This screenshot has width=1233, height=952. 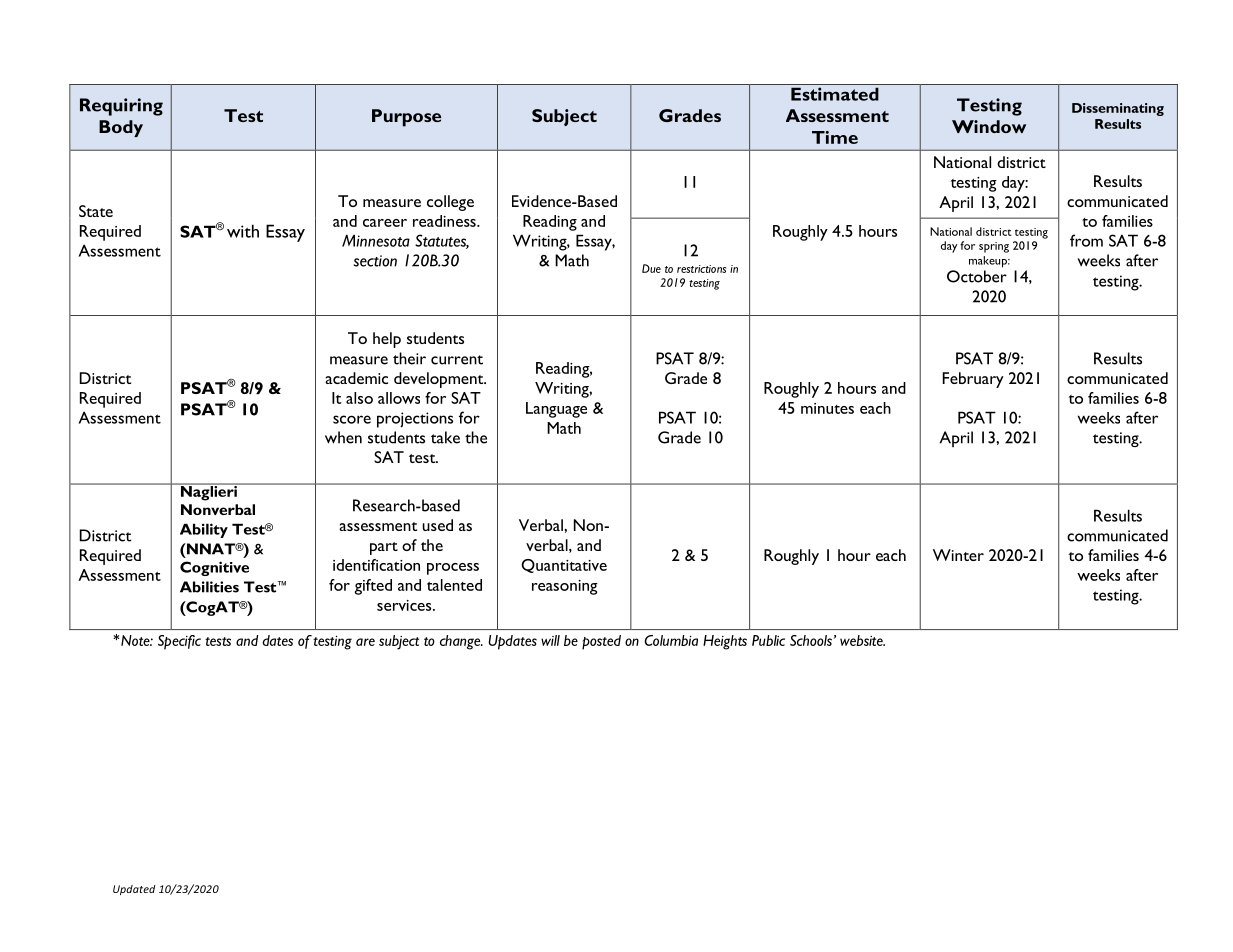 What do you see at coordinates (134, 890) in the screenshot?
I see `Updated` at bounding box center [134, 890].
